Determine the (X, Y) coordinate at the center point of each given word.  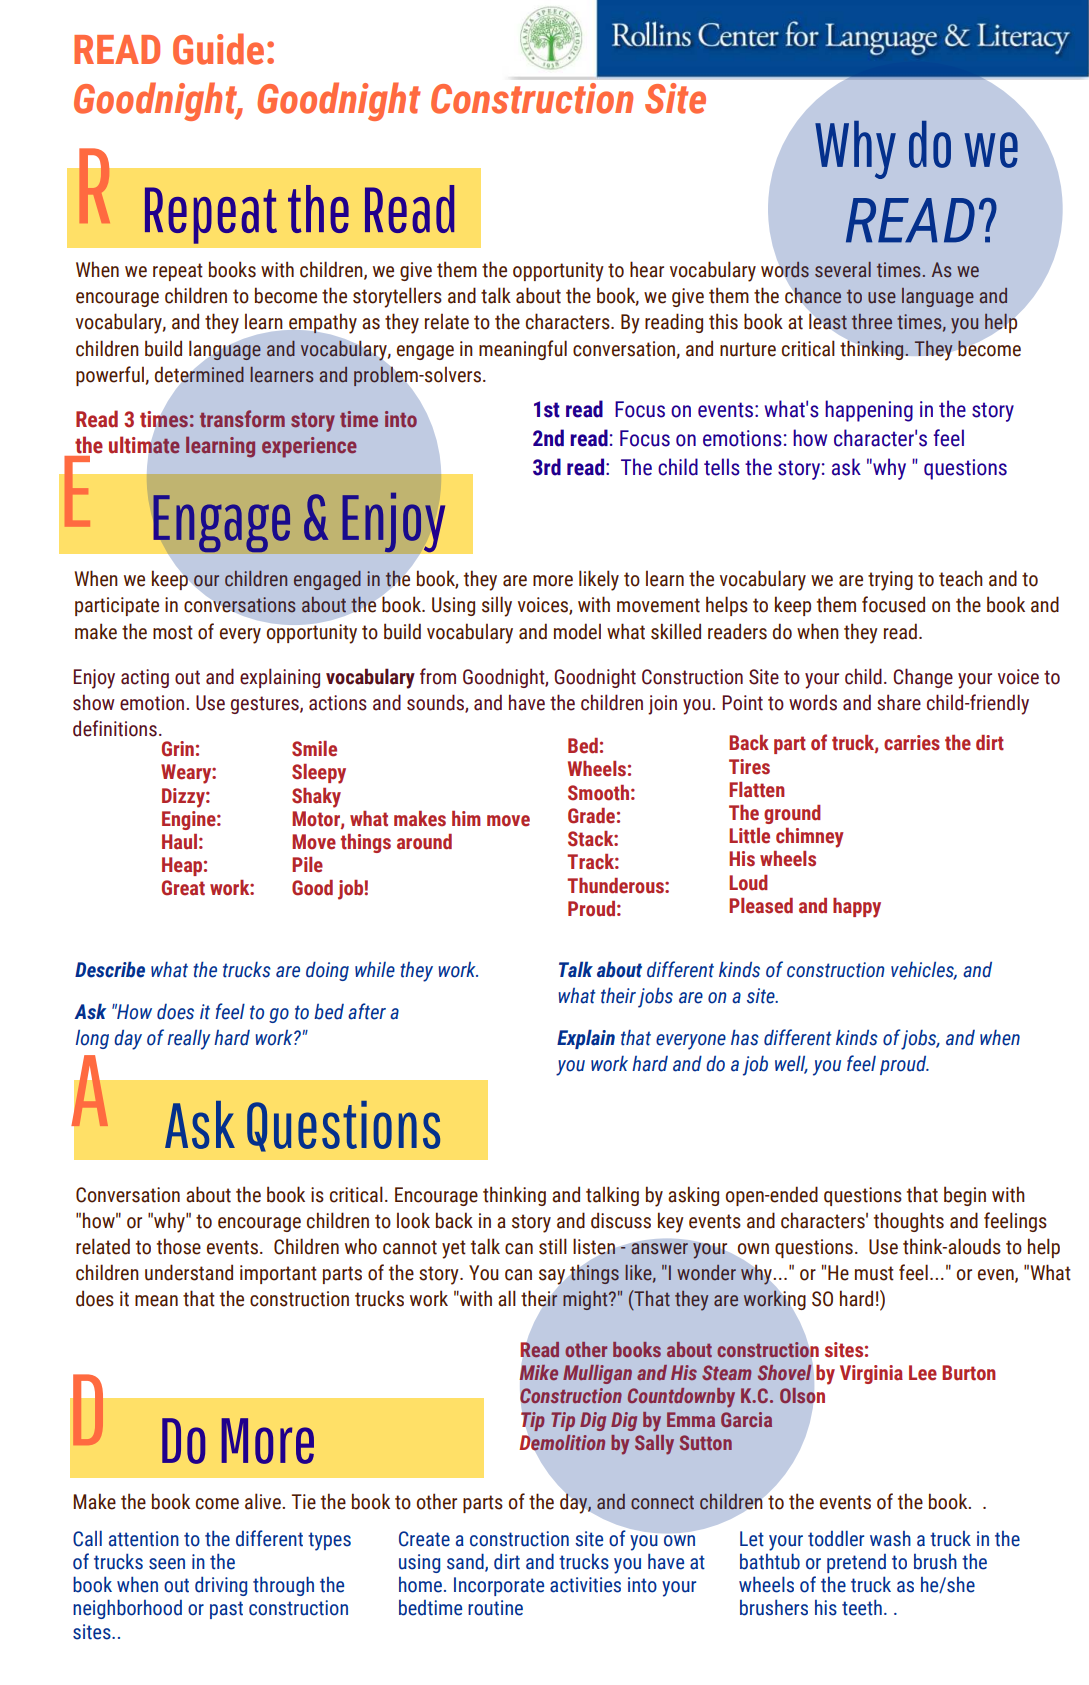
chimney (810, 838)
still (553, 1246)
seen (167, 1564)
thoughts (909, 1222)
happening (869, 411)
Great (183, 888)
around (424, 842)
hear (647, 269)
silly (497, 606)
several (843, 270)
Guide (218, 49)
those (179, 1246)
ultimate (144, 445)
